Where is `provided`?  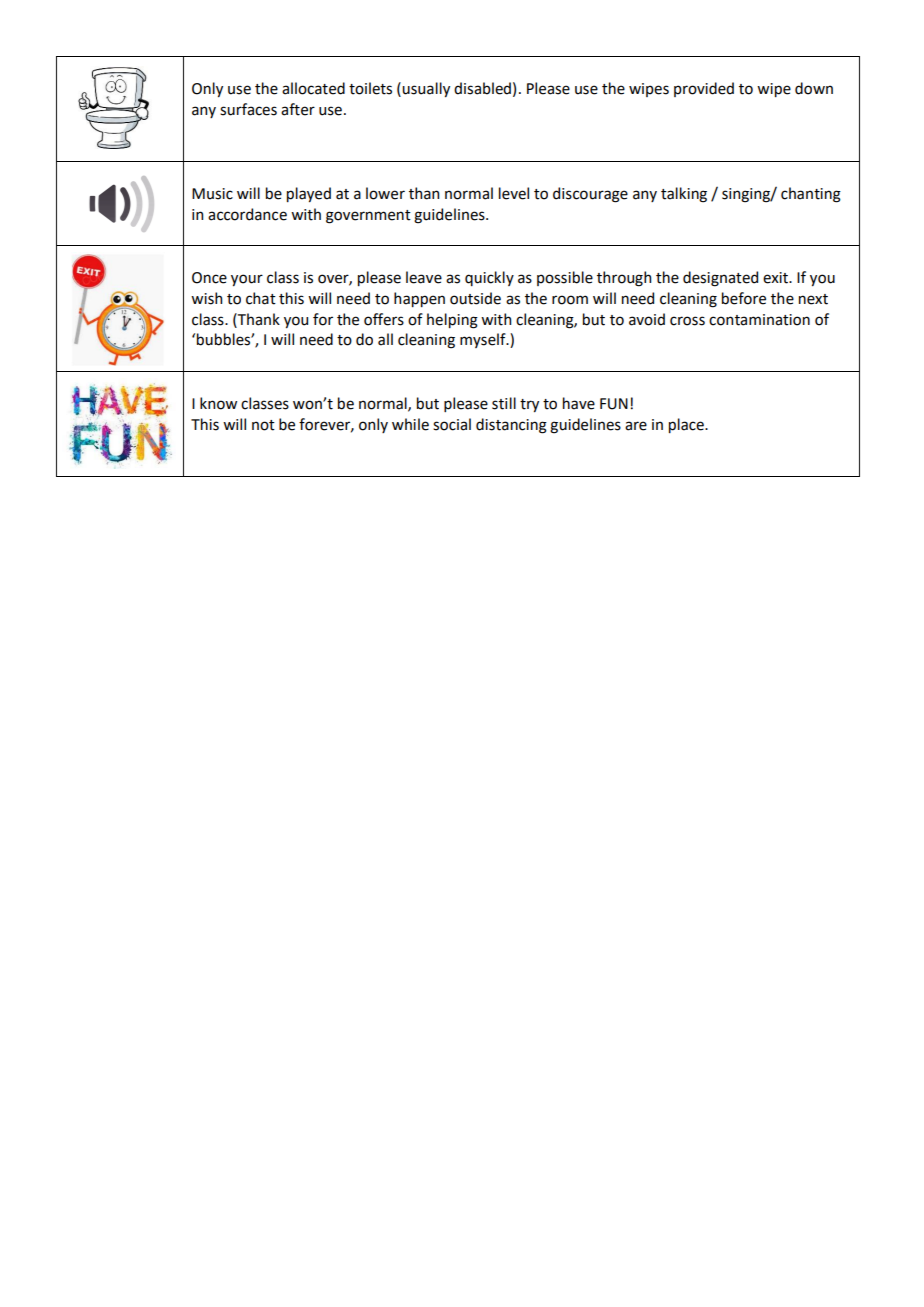
provided is located at coordinates (704, 89).
